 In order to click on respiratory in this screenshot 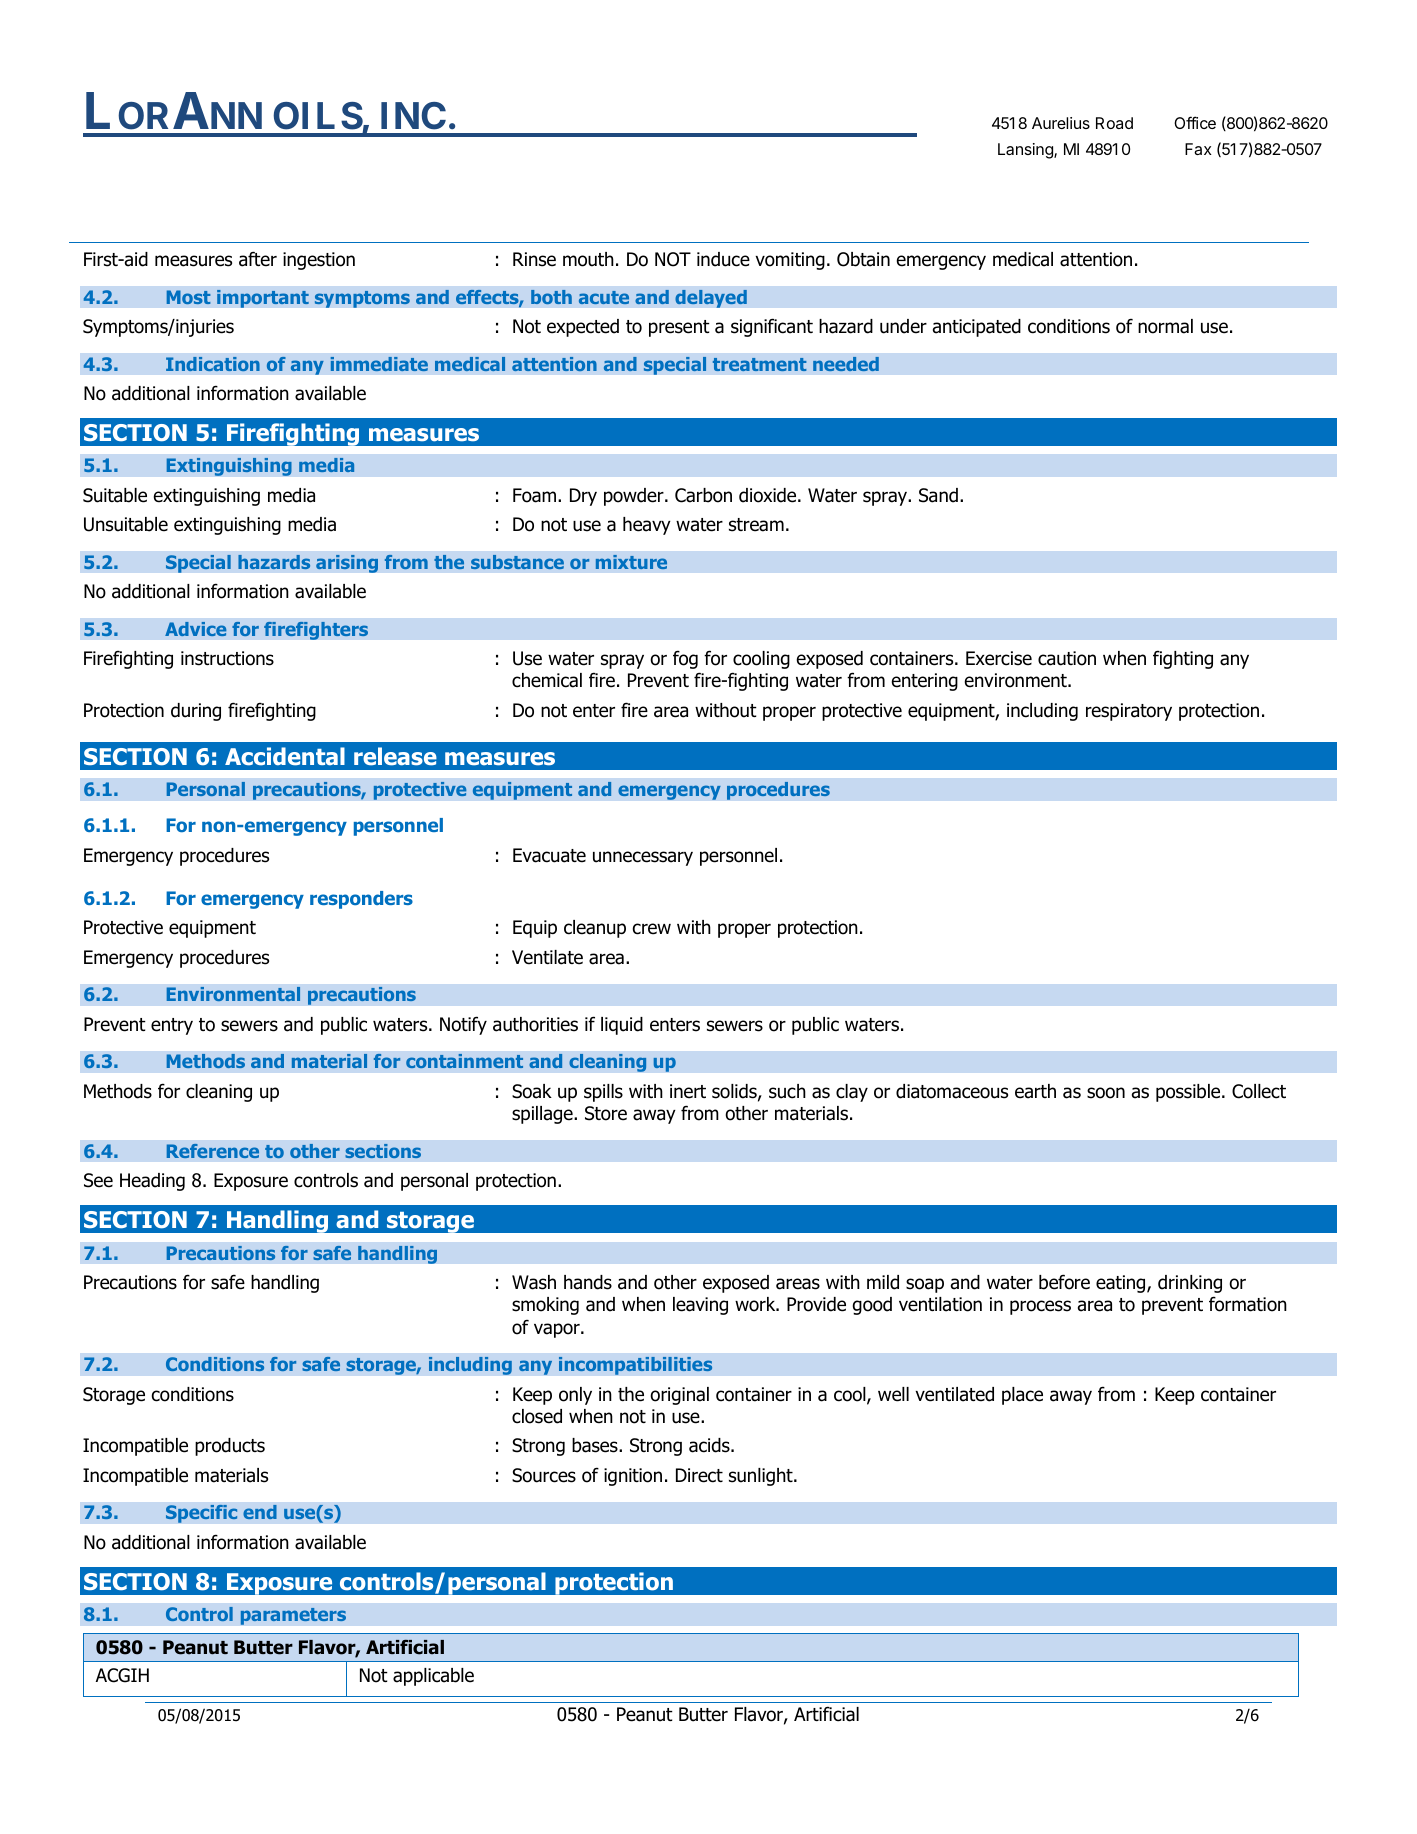, I will do `click(1129, 712)`.
